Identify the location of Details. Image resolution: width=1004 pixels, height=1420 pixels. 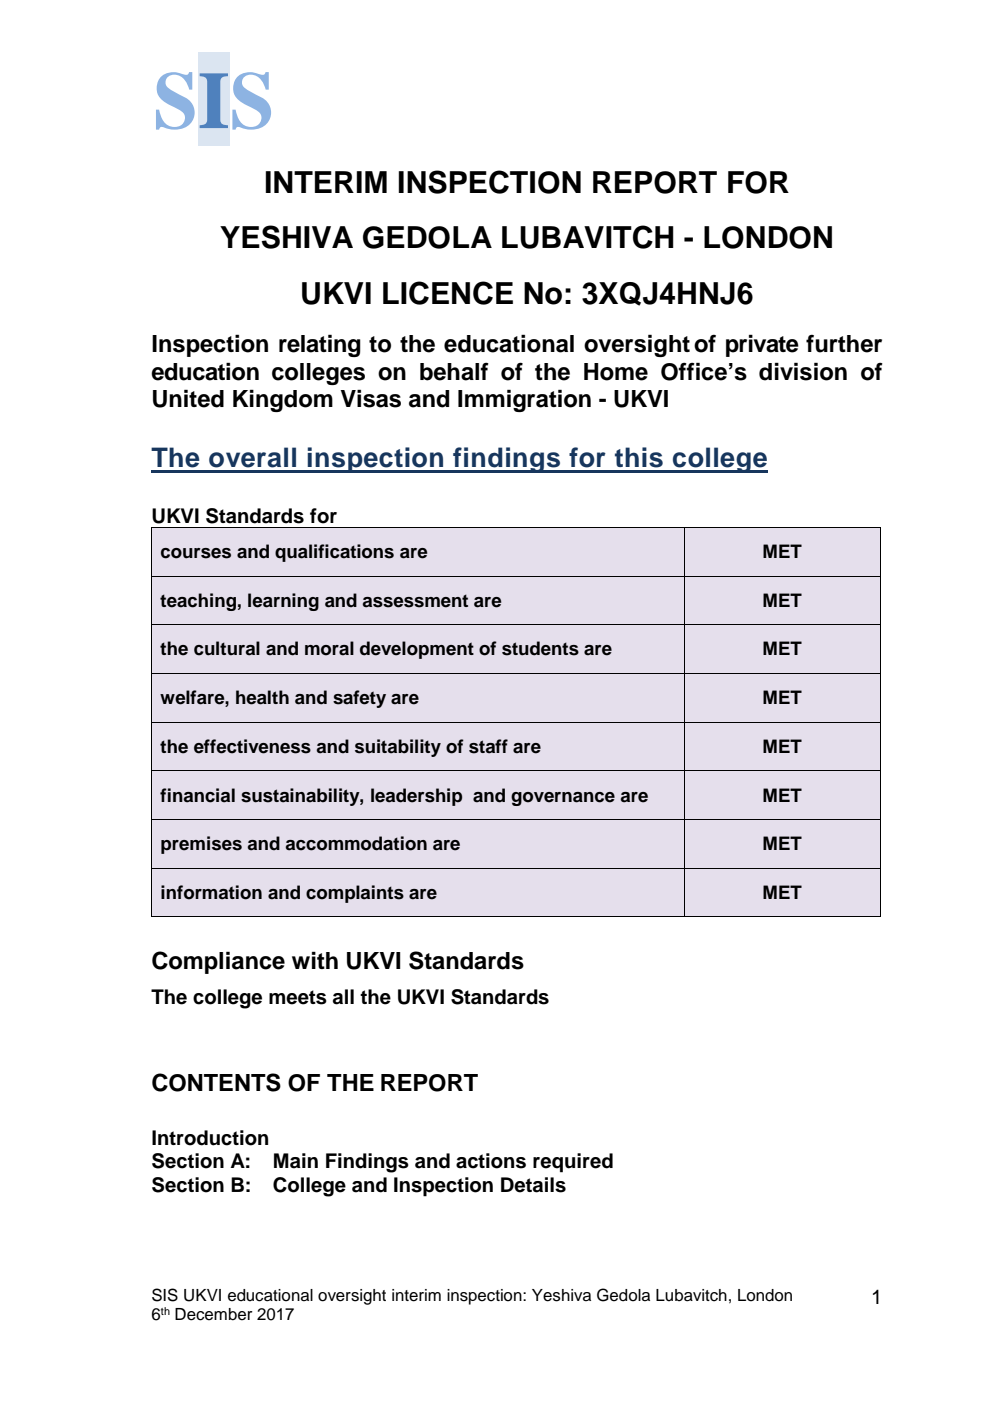
(533, 1185).
